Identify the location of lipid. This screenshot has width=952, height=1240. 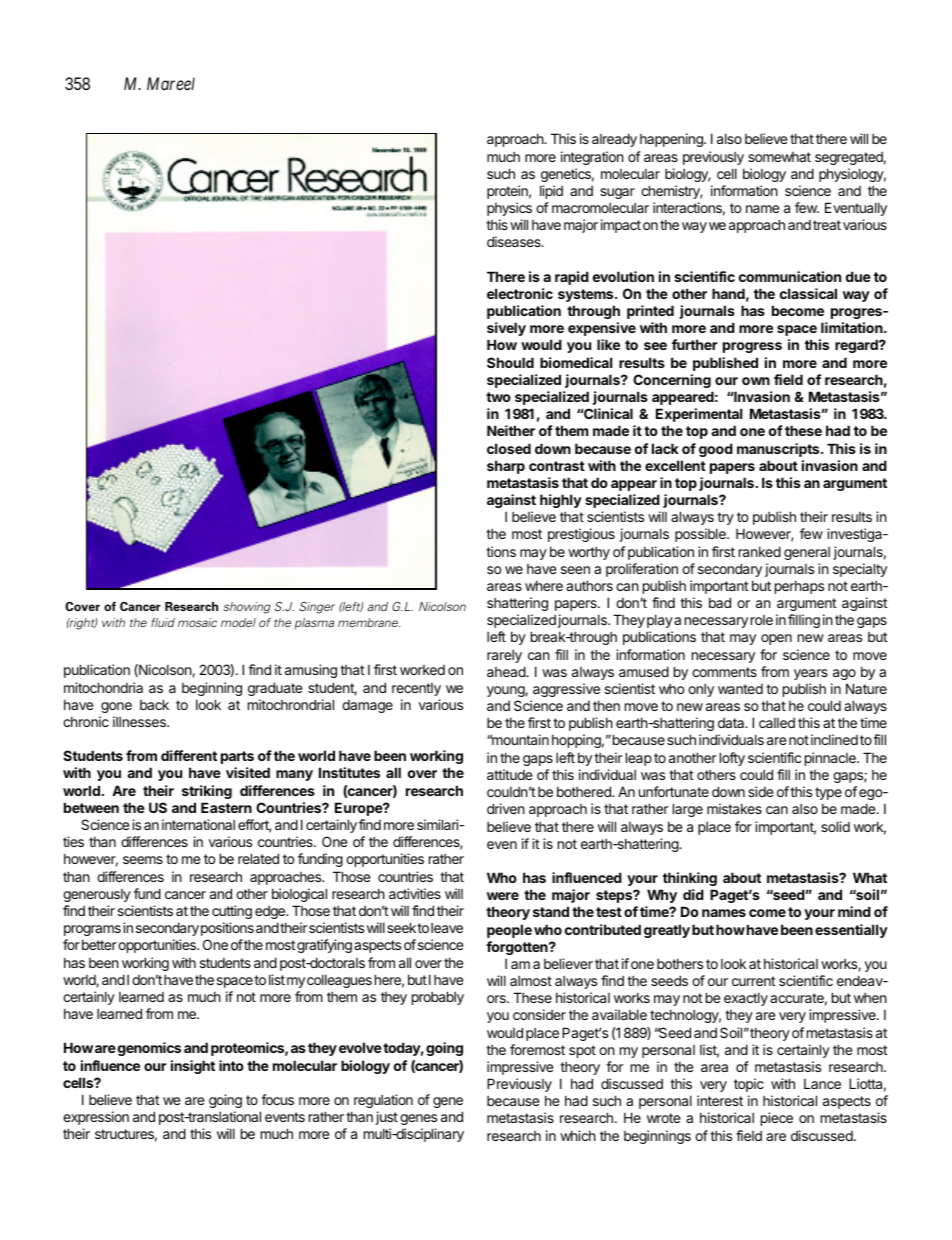
(551, 192).
